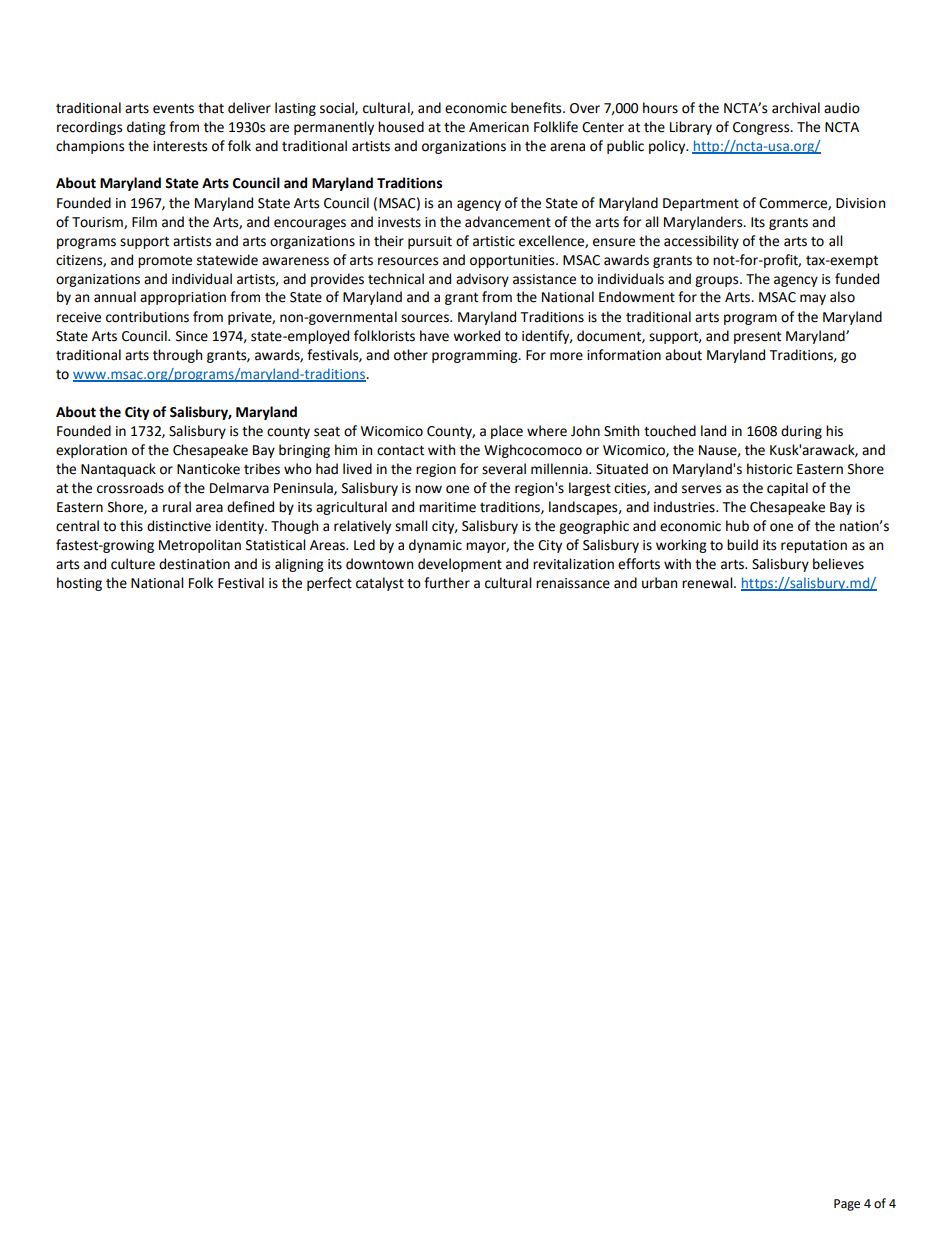  What do you see at coordinates (762, 128) in the screenshot?
I see `Congress` at bounding box center [762, 128].
